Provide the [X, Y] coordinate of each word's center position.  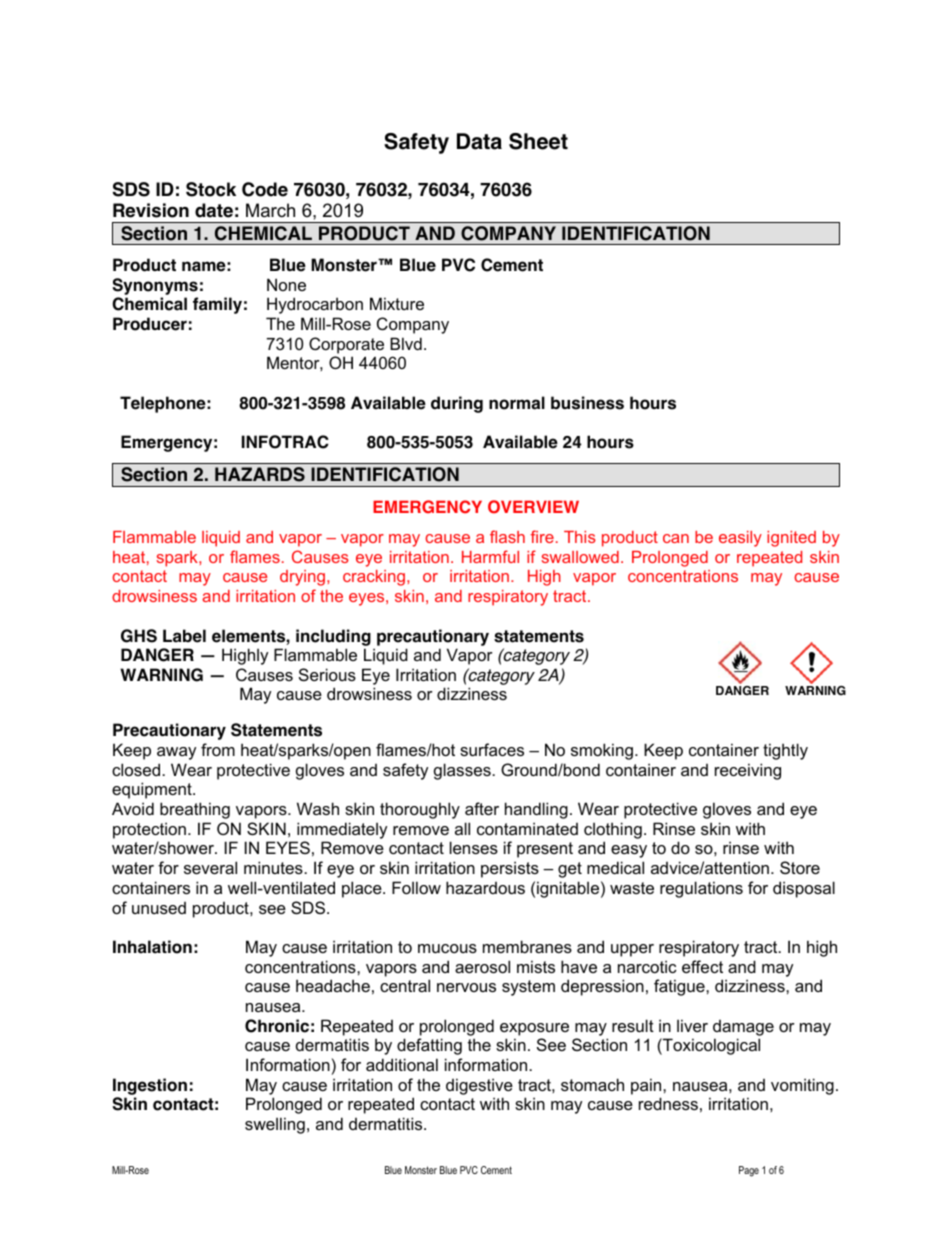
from [218, 749]
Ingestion [150, 1086]
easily [740, 539]
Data [479, 141]
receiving [748, 771]
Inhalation [152, 947]
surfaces [492, 749]
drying [304, 578]
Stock [211, 189]
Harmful [490, 556]
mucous [447, 948]
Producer [150, 324]
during [457, 404]
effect [702, 966]
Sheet [538, 141]
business [587, 403]
